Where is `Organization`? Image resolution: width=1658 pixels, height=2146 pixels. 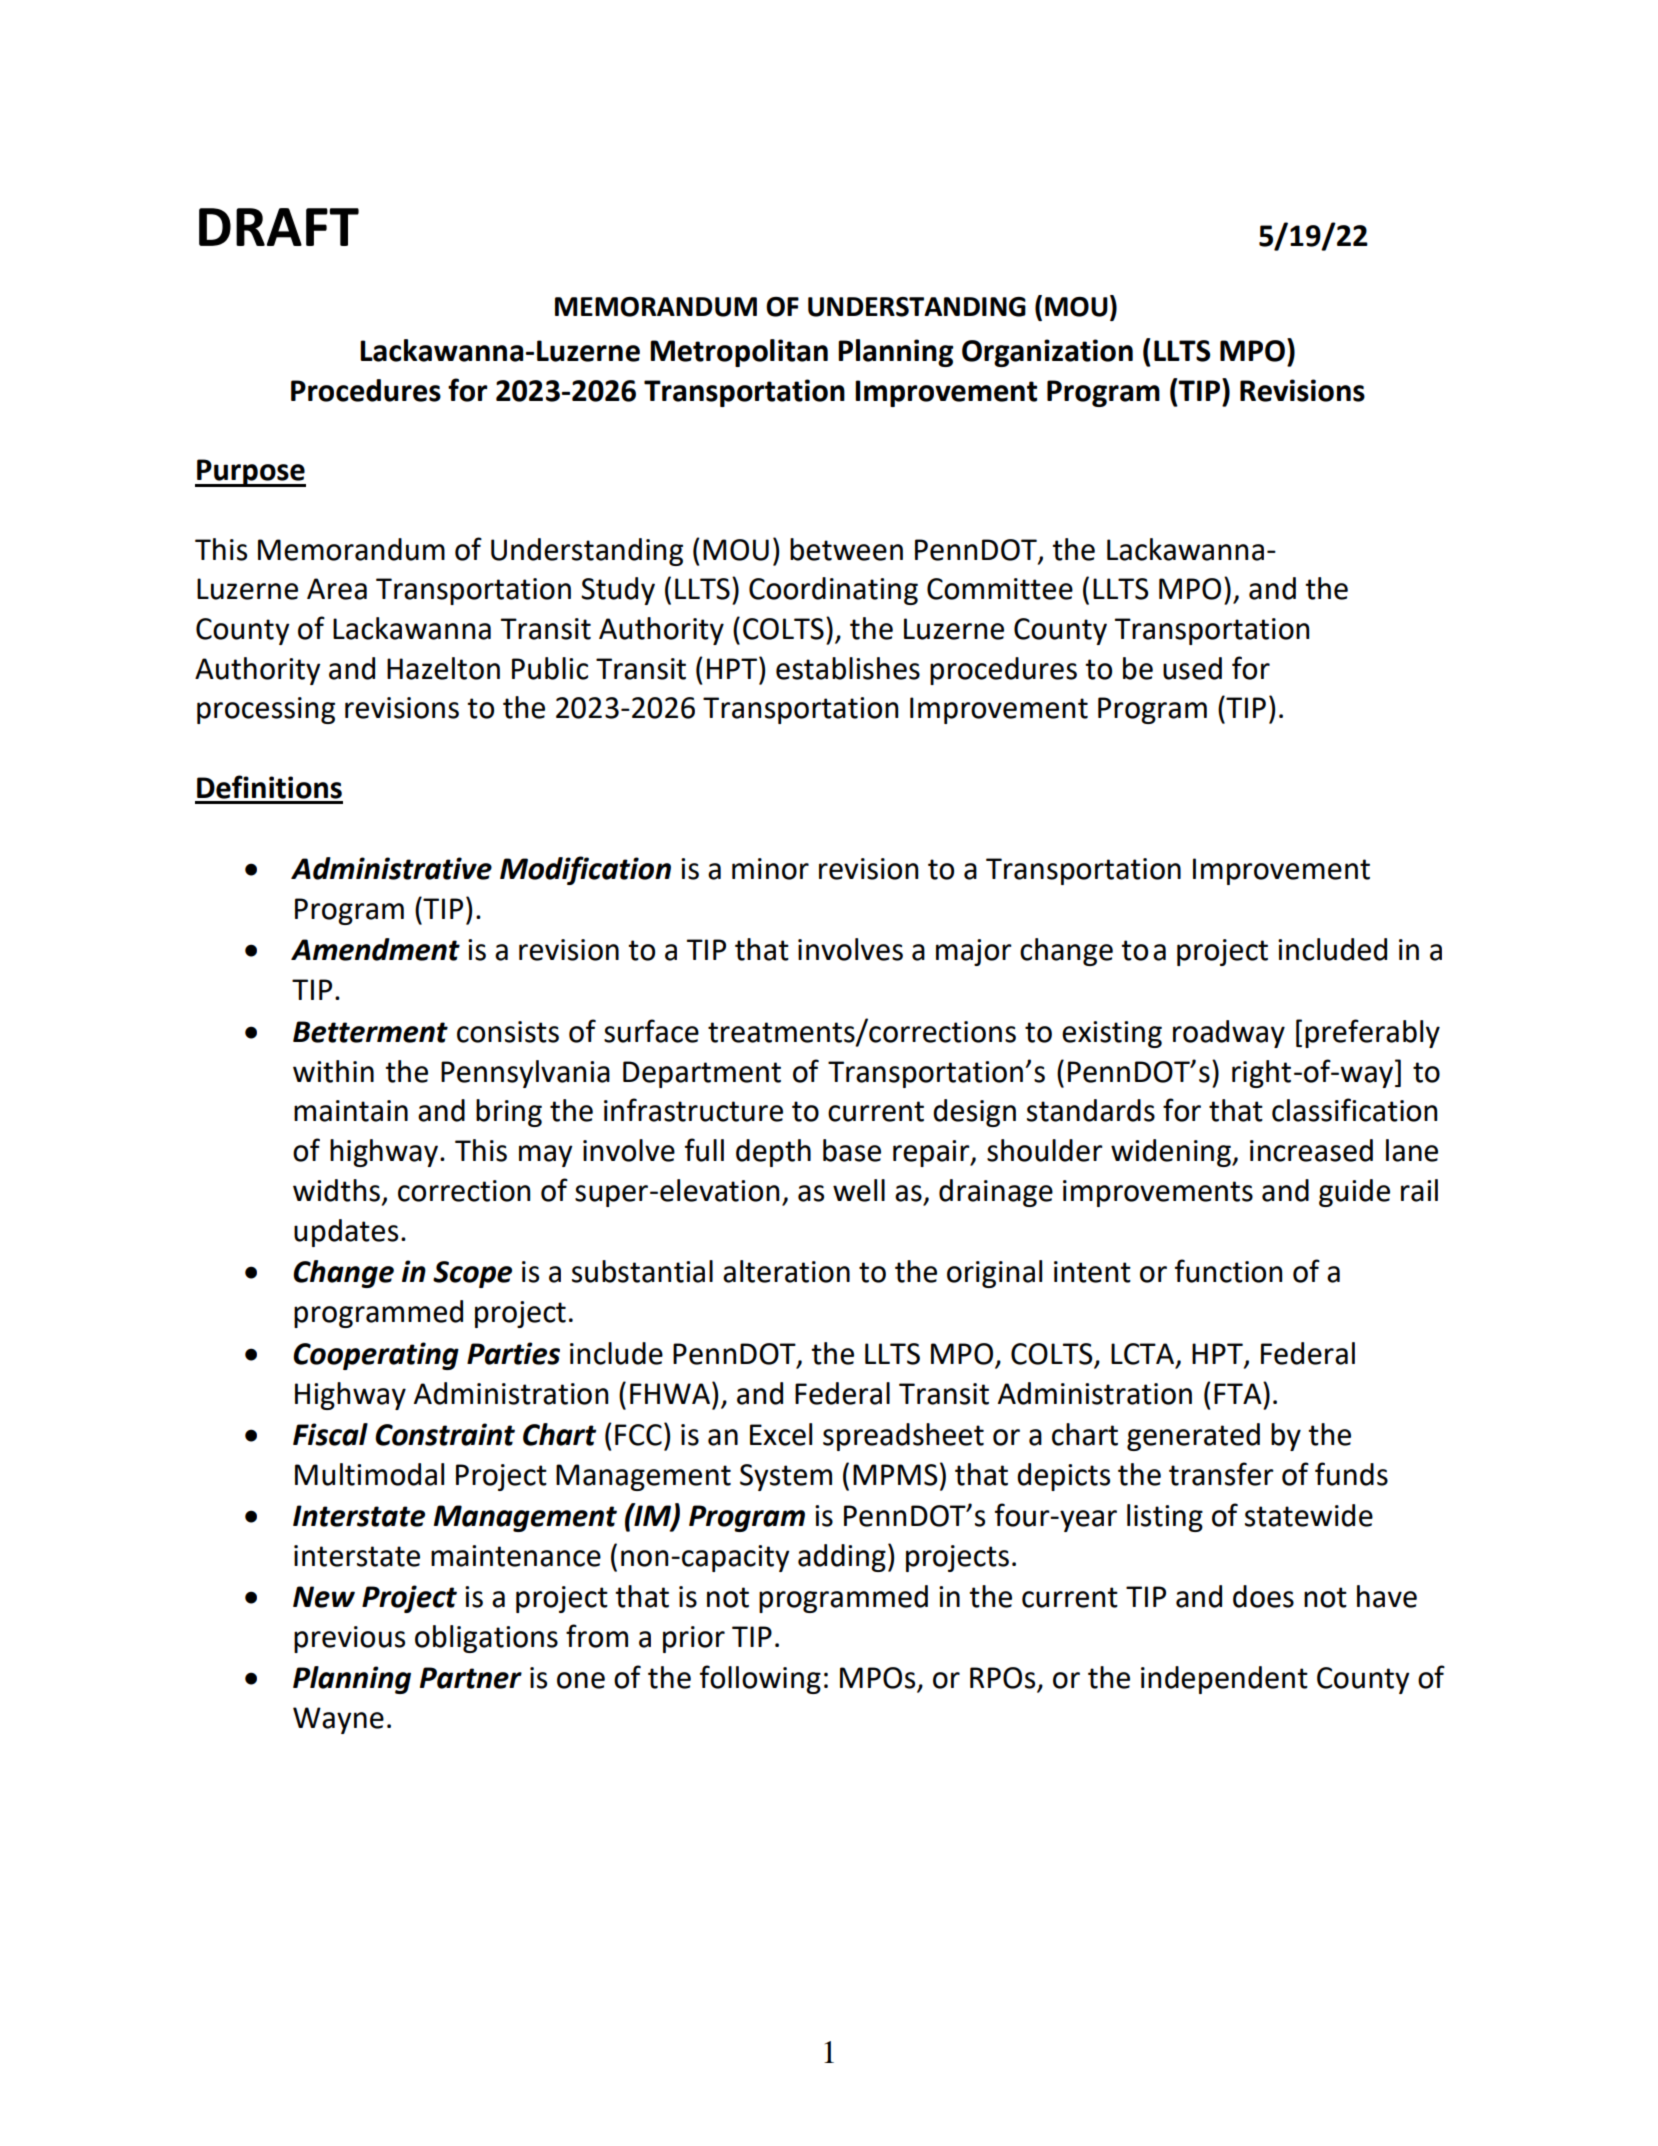 Organization is located at coordinates (1047, 353).
